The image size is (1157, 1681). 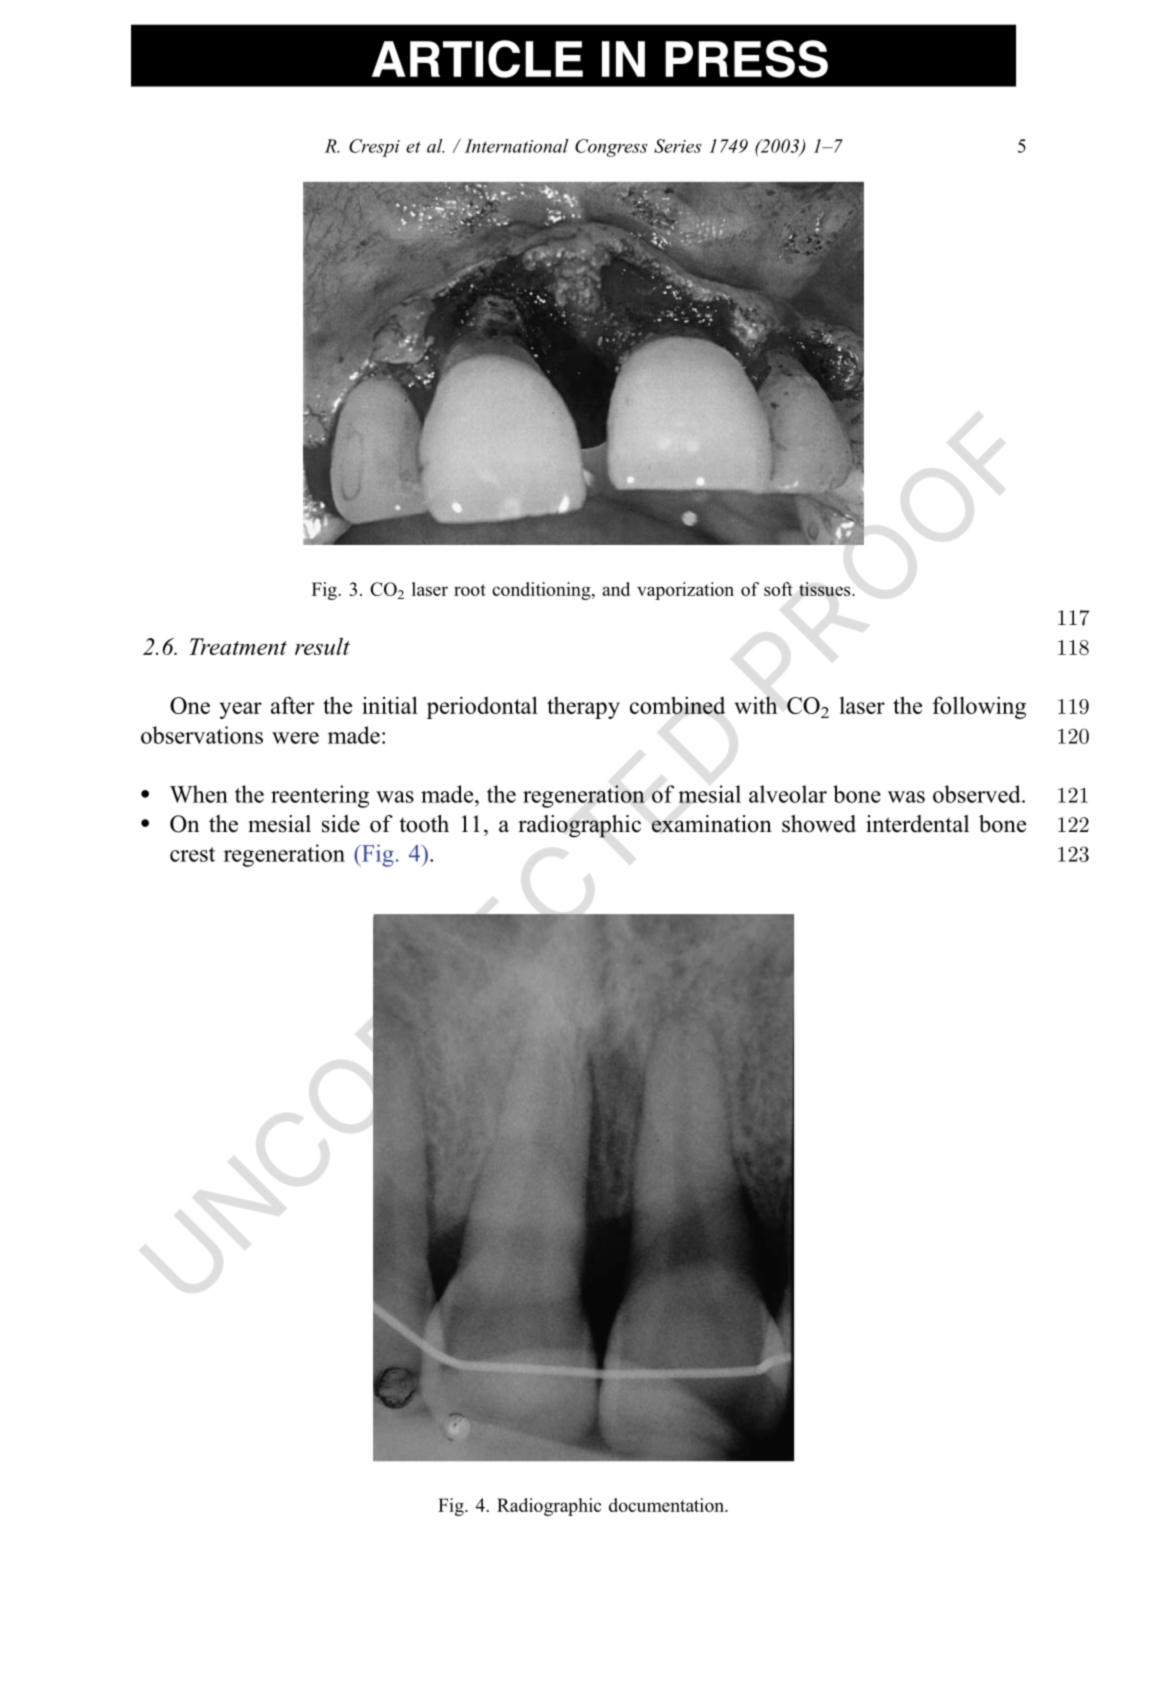 I want to click on and, so click(x=616, y=589).
